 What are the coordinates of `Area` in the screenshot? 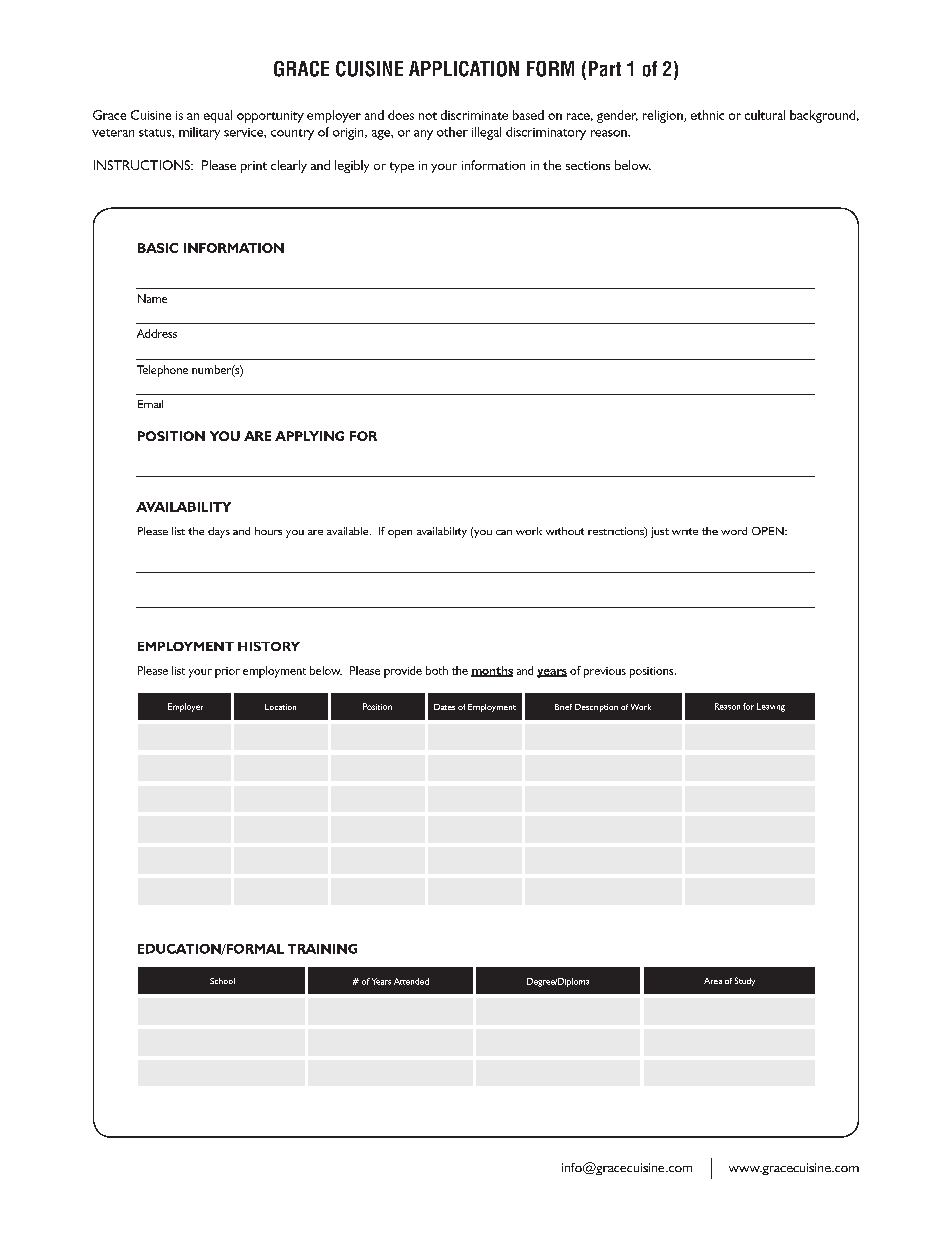 It's located at (713, 981).
